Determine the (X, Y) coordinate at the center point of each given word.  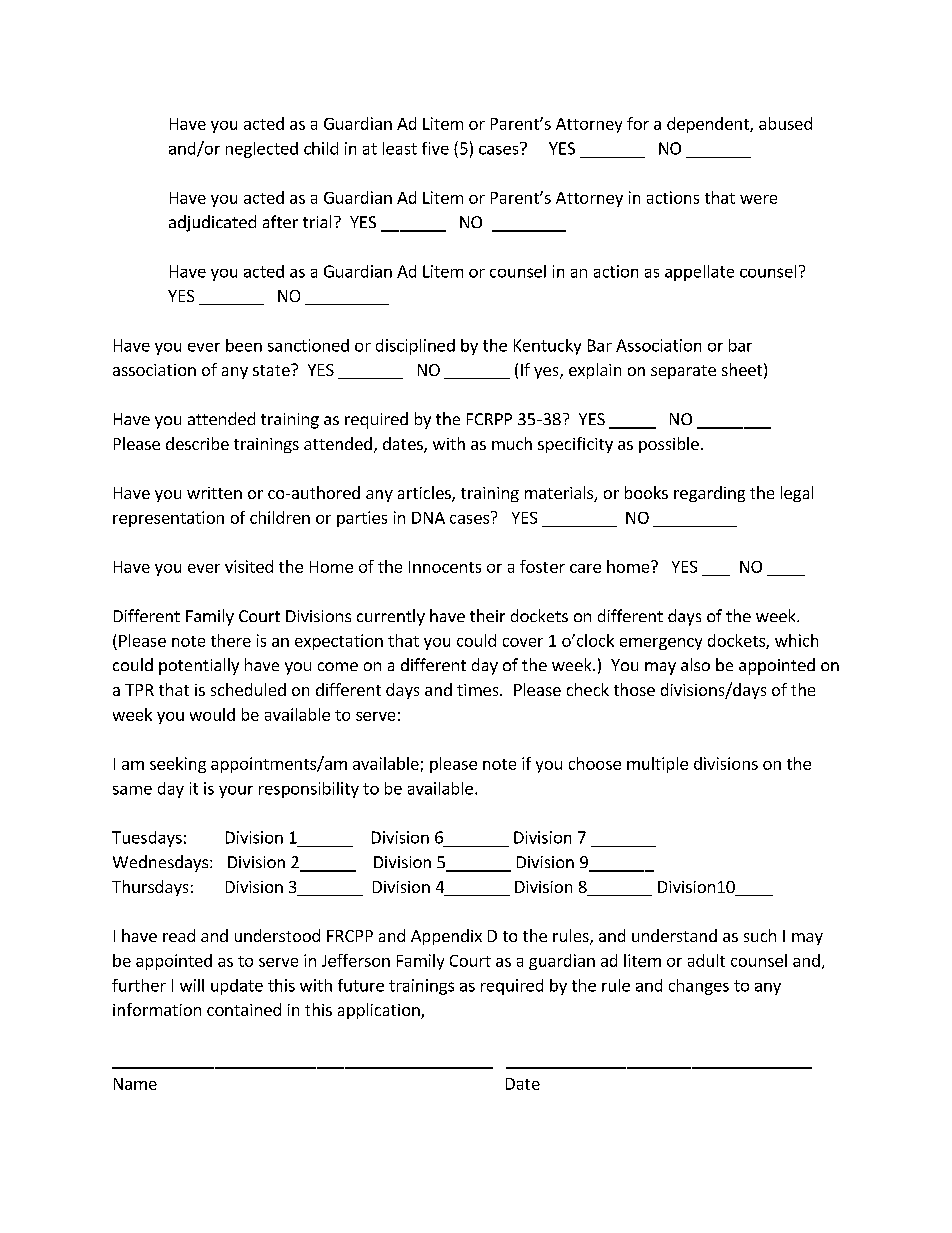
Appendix (446, 937)
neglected (262, 150)
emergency (661, 644)
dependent (709, 125)
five (435, 148)
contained (244, 1009)
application (380, 1011)
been (244, 345)
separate (683, 372)
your (236, 792)
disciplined (415, 347)
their (487, 615)
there (231, 640)
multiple (657, 765)
